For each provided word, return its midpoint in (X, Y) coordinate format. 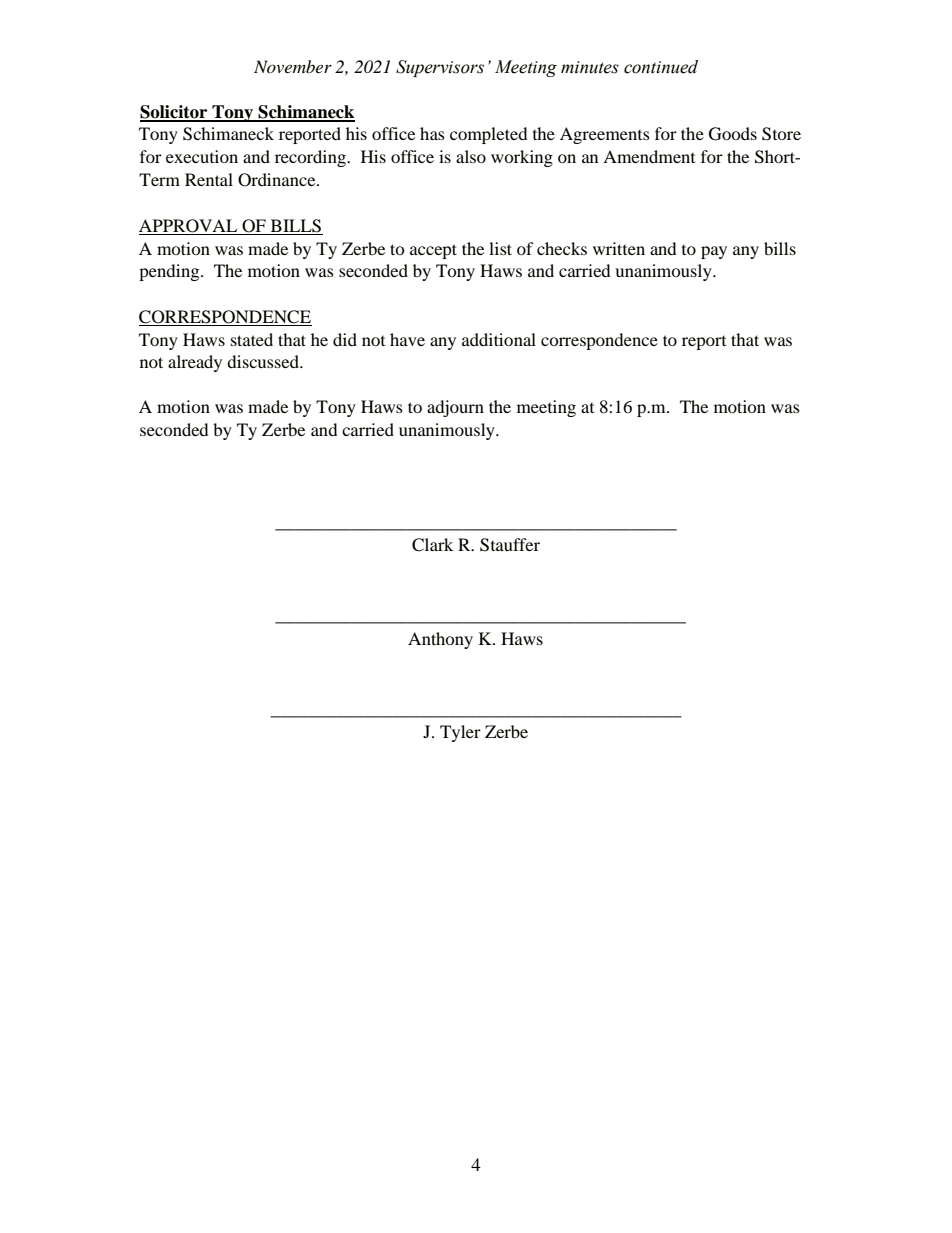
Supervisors (440, 68)
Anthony (440, 640)
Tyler (460, 733)
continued (661, 67)
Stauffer (510, 545)
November (293, 66)
